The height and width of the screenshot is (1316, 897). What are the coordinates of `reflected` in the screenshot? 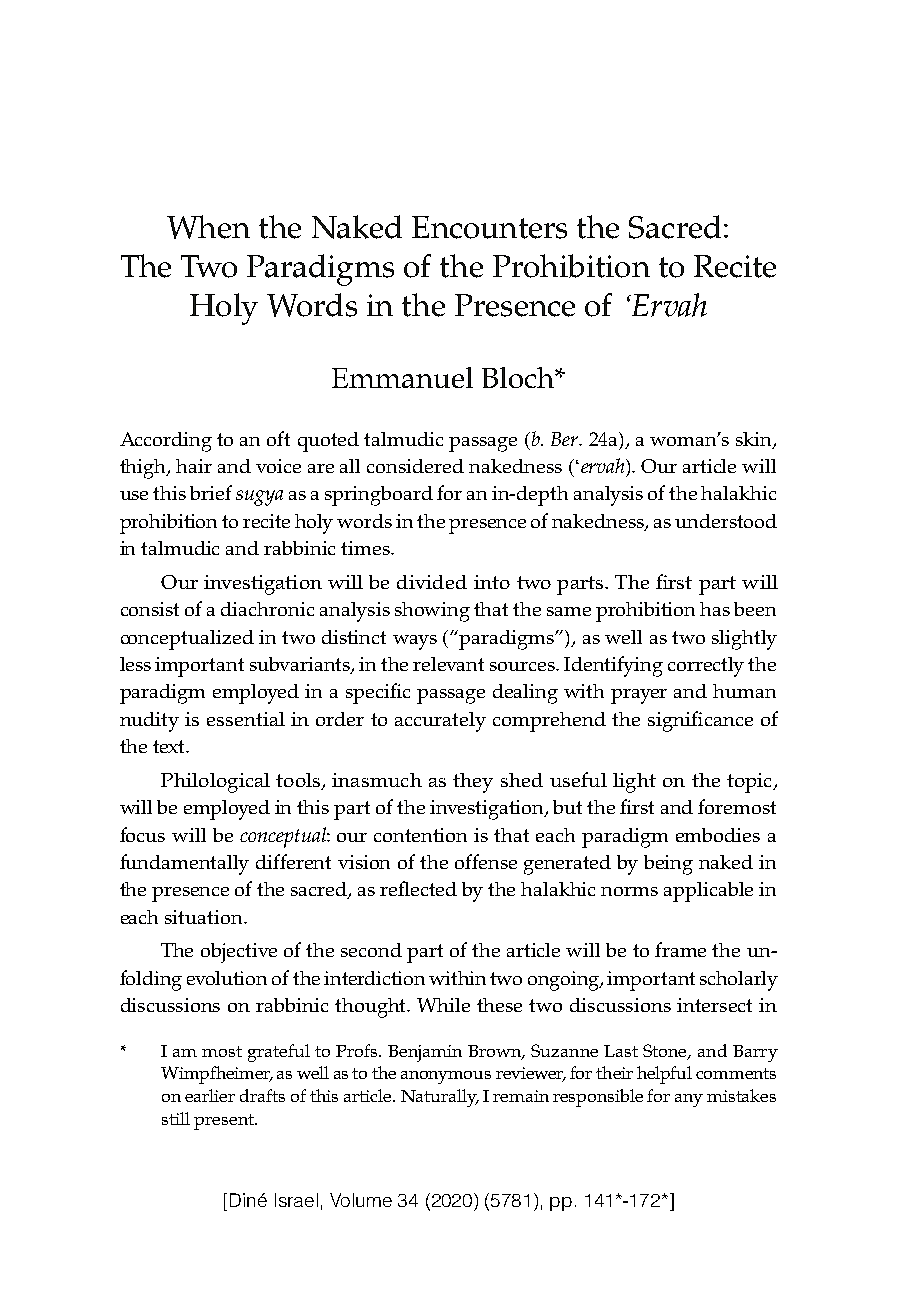 It's located at (418, 888).
